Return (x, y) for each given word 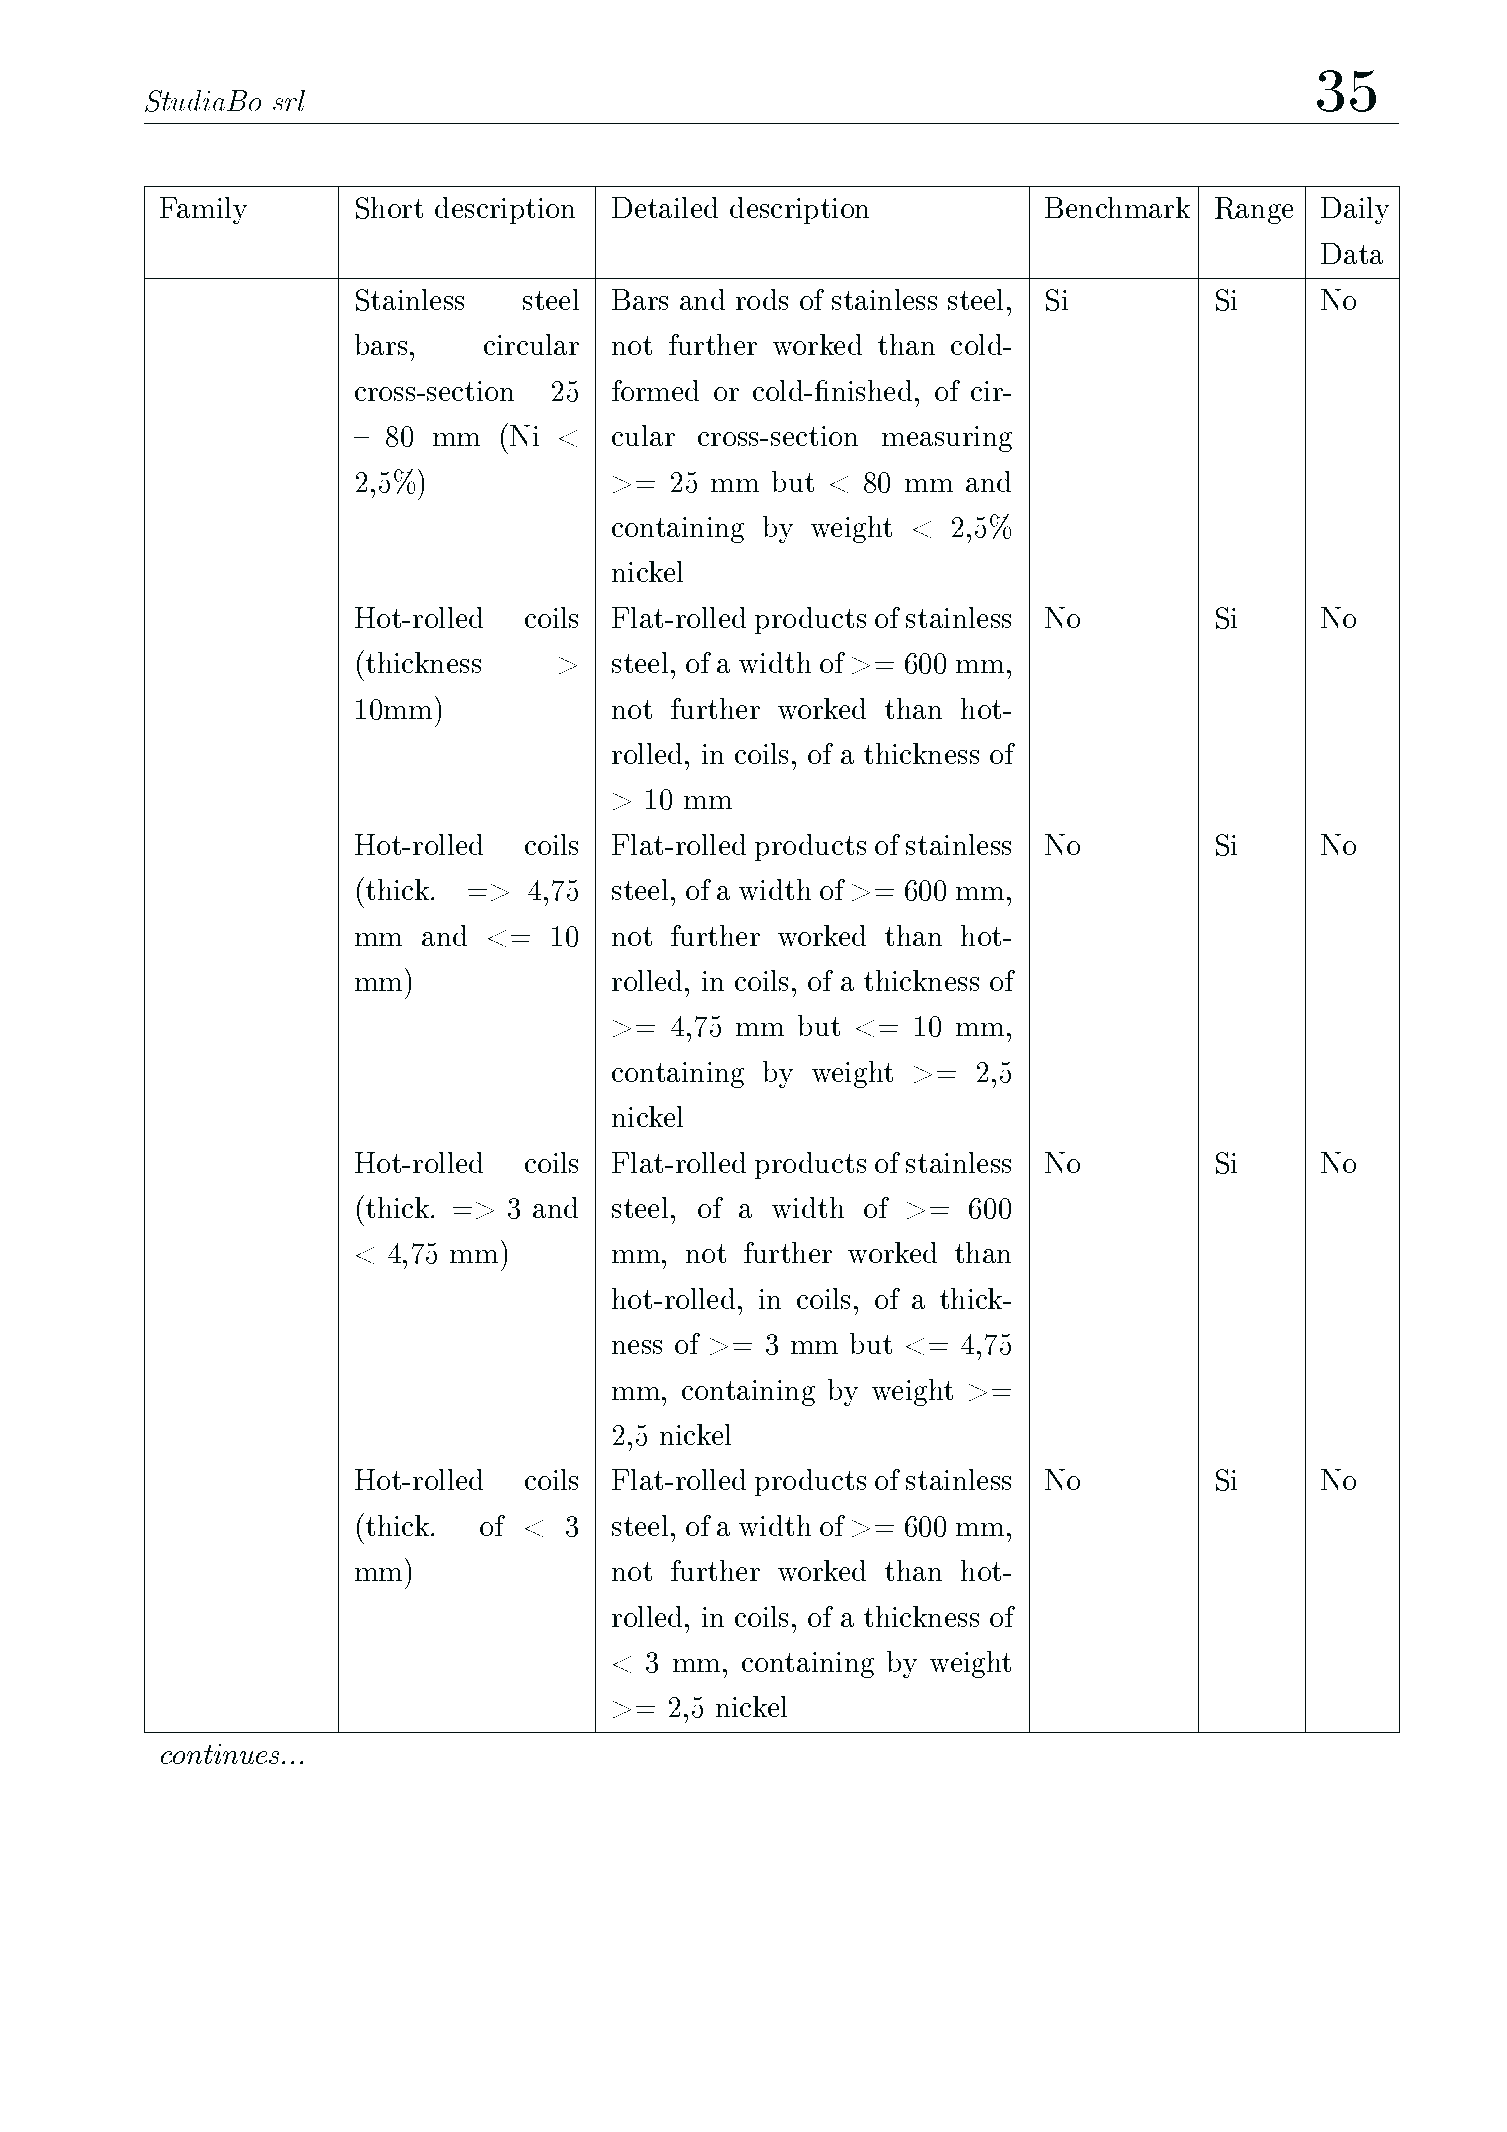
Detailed (665, 207)
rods (762, 299)
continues (222, 1754)
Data (1352, 253)
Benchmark (1117, 207)
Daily (1355, 210)
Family (203, 210)
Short (389, 208)
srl (289, 100)
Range (1254, 210)
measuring (947, 439)
